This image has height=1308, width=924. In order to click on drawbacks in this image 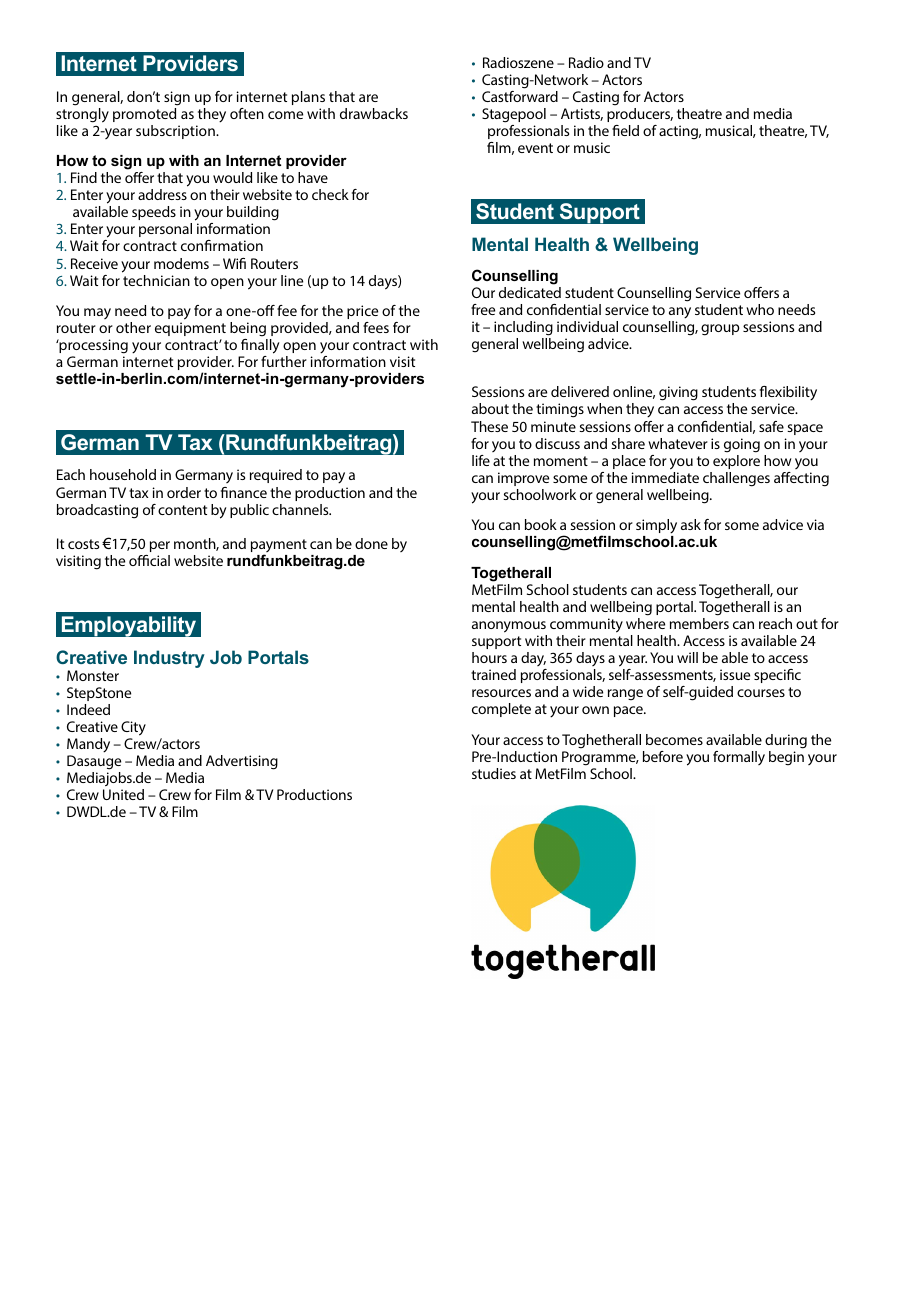, I will do `click(374, 113)`.
